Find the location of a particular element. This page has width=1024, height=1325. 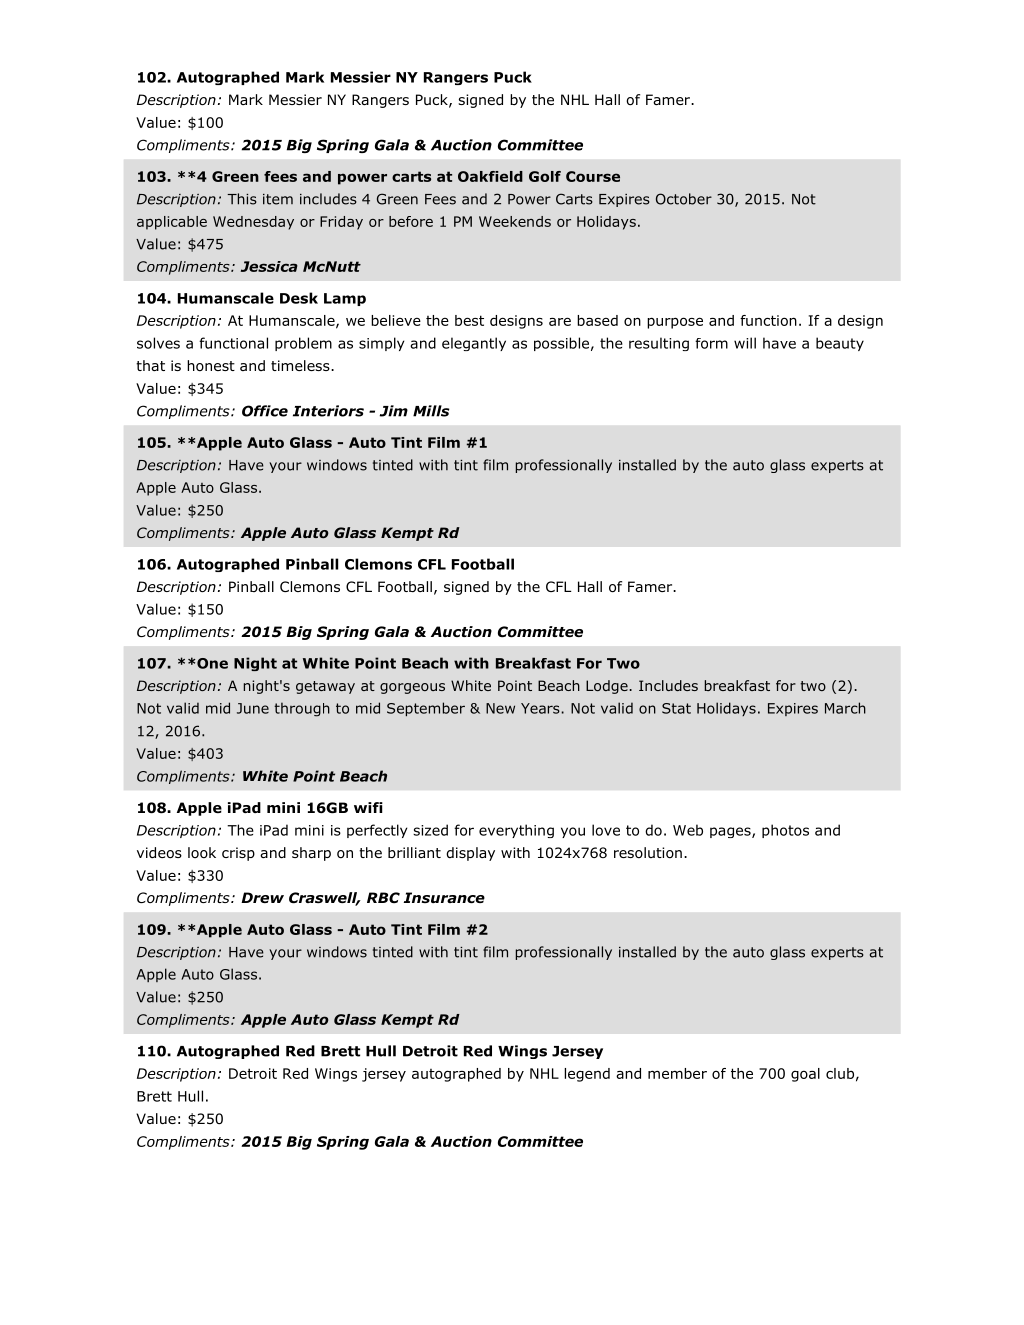

Drew is located at coordinates (262, 897).
